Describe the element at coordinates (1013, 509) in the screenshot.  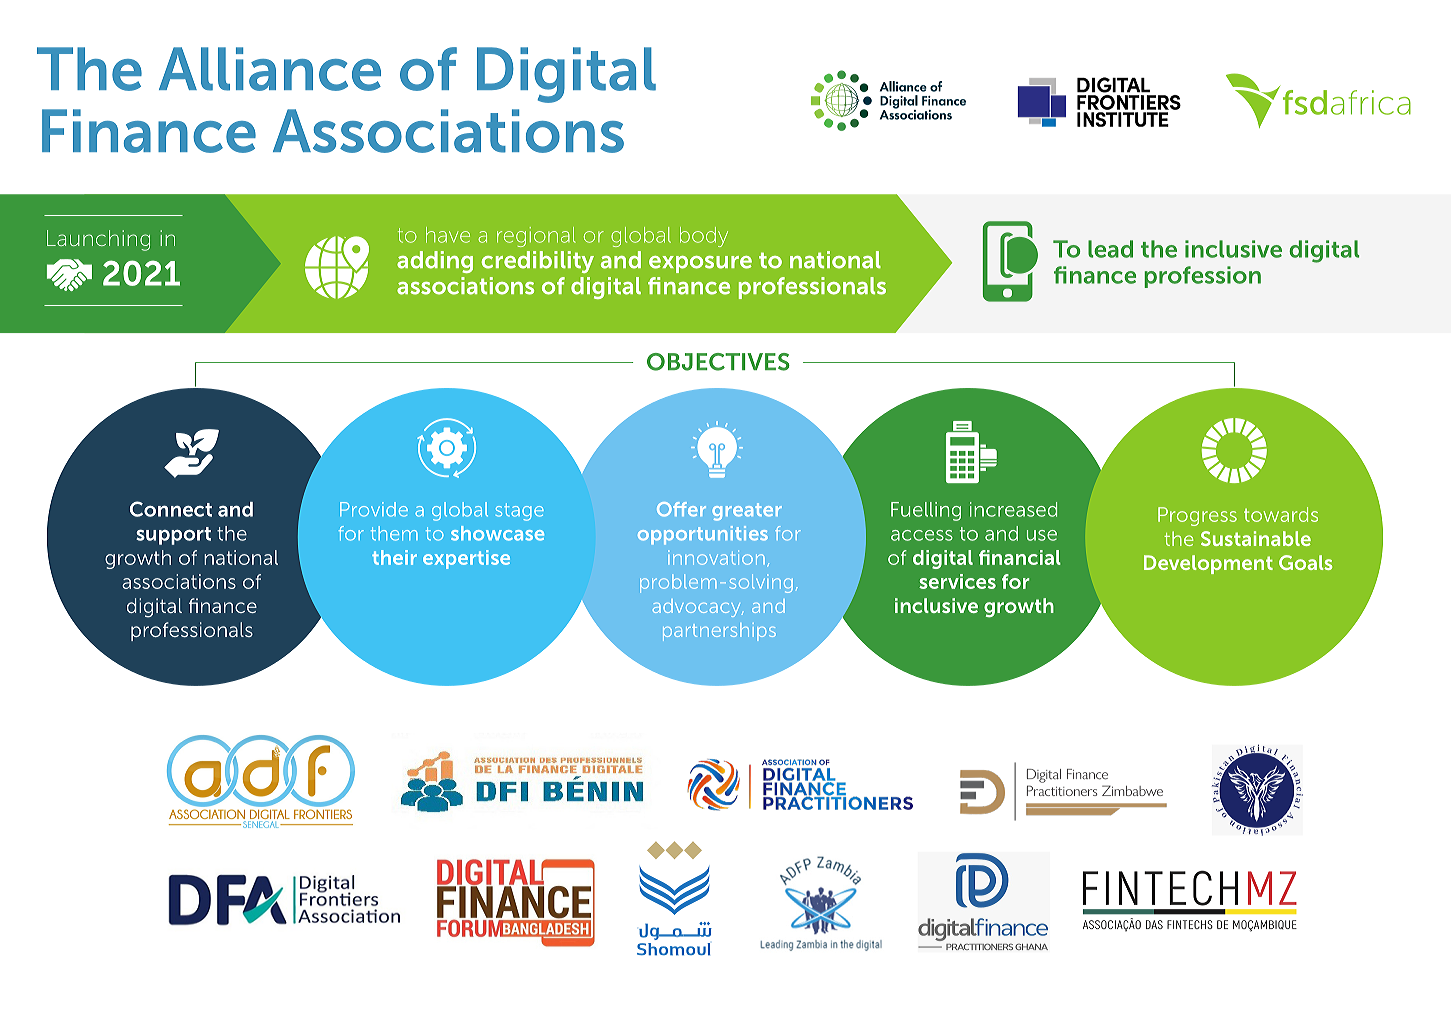
I see `increased` at that location.
